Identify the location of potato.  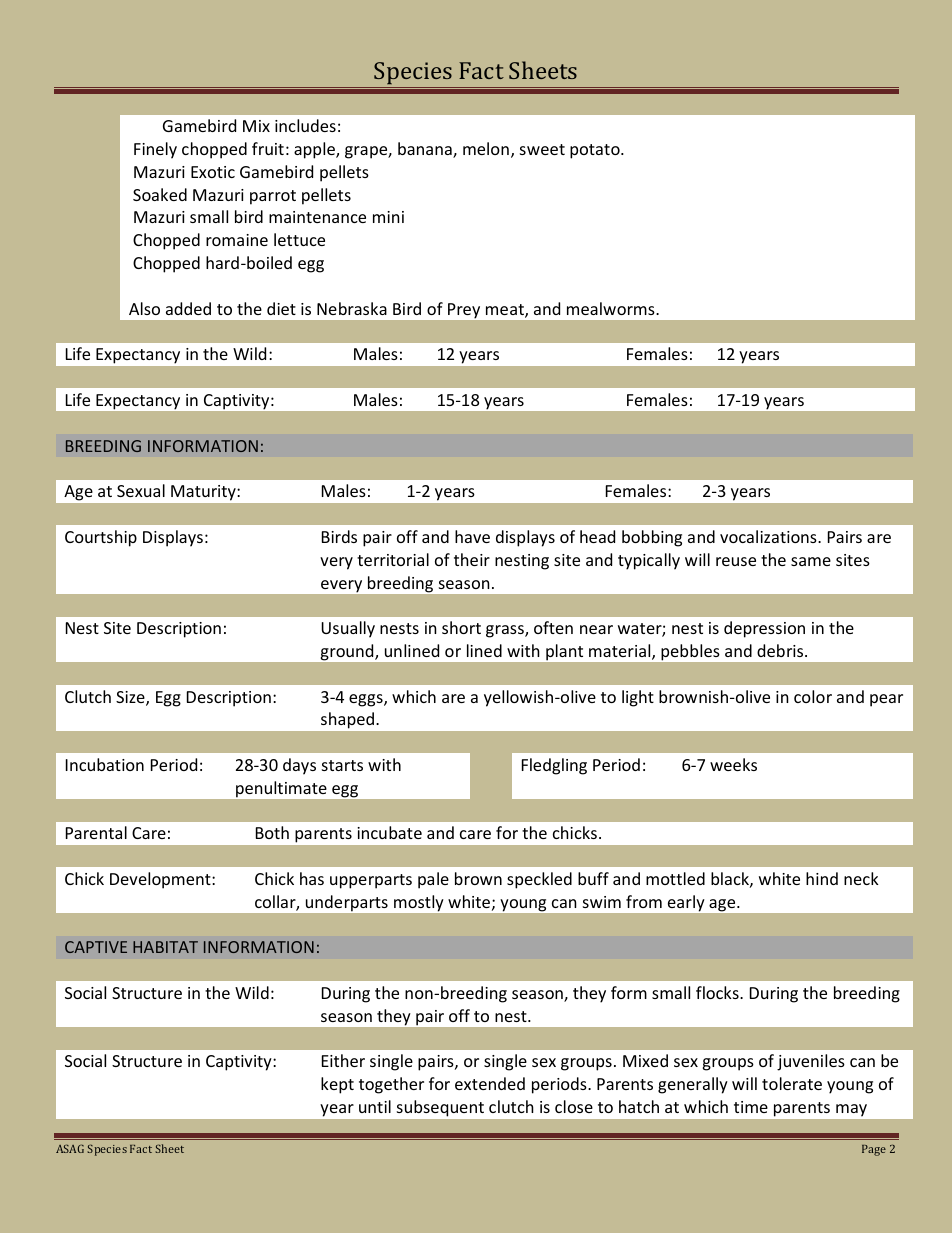
(596, 151).
